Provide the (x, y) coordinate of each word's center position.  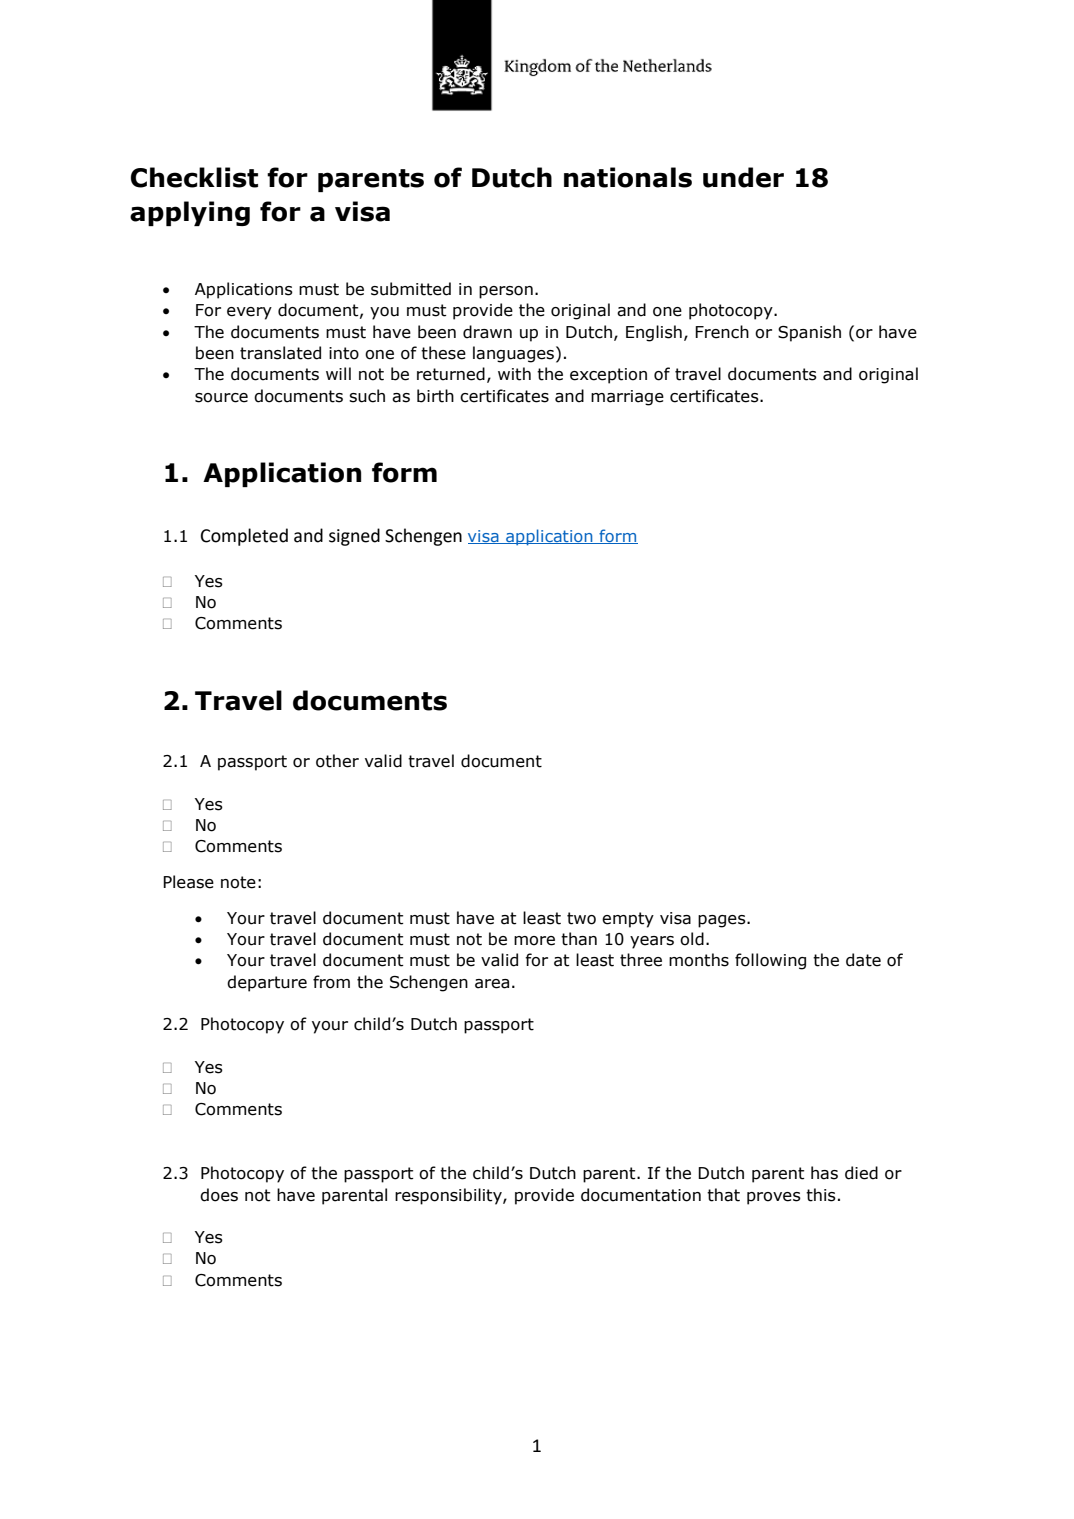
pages (723, 921)
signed (354, 537)
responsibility (449, 1196)
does (219, 1195)
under (743, 177)
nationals (628, 177)
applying (190, 213)
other (337, 761)
